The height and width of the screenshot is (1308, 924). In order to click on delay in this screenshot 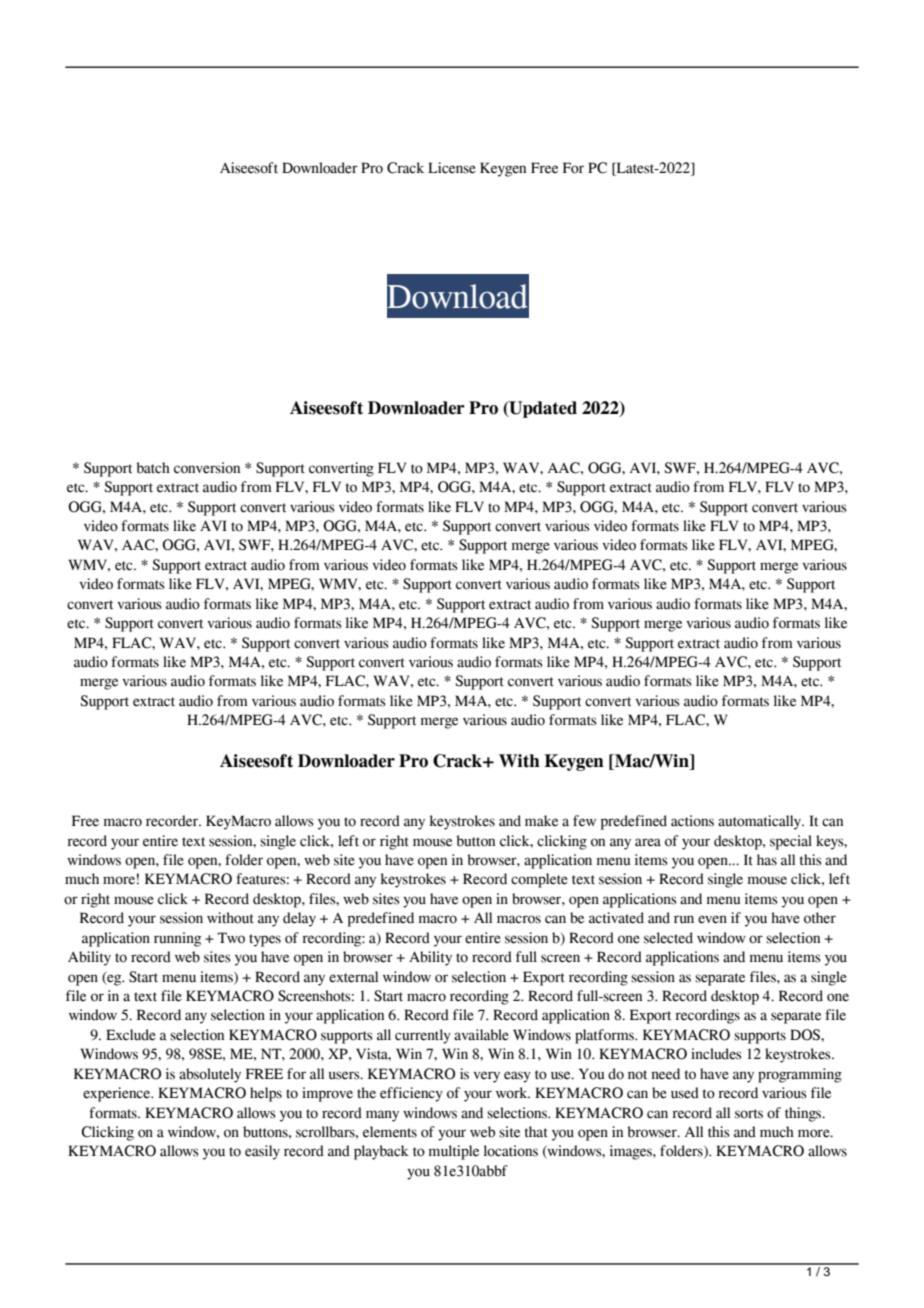, I will do `click(299, 919)`.
